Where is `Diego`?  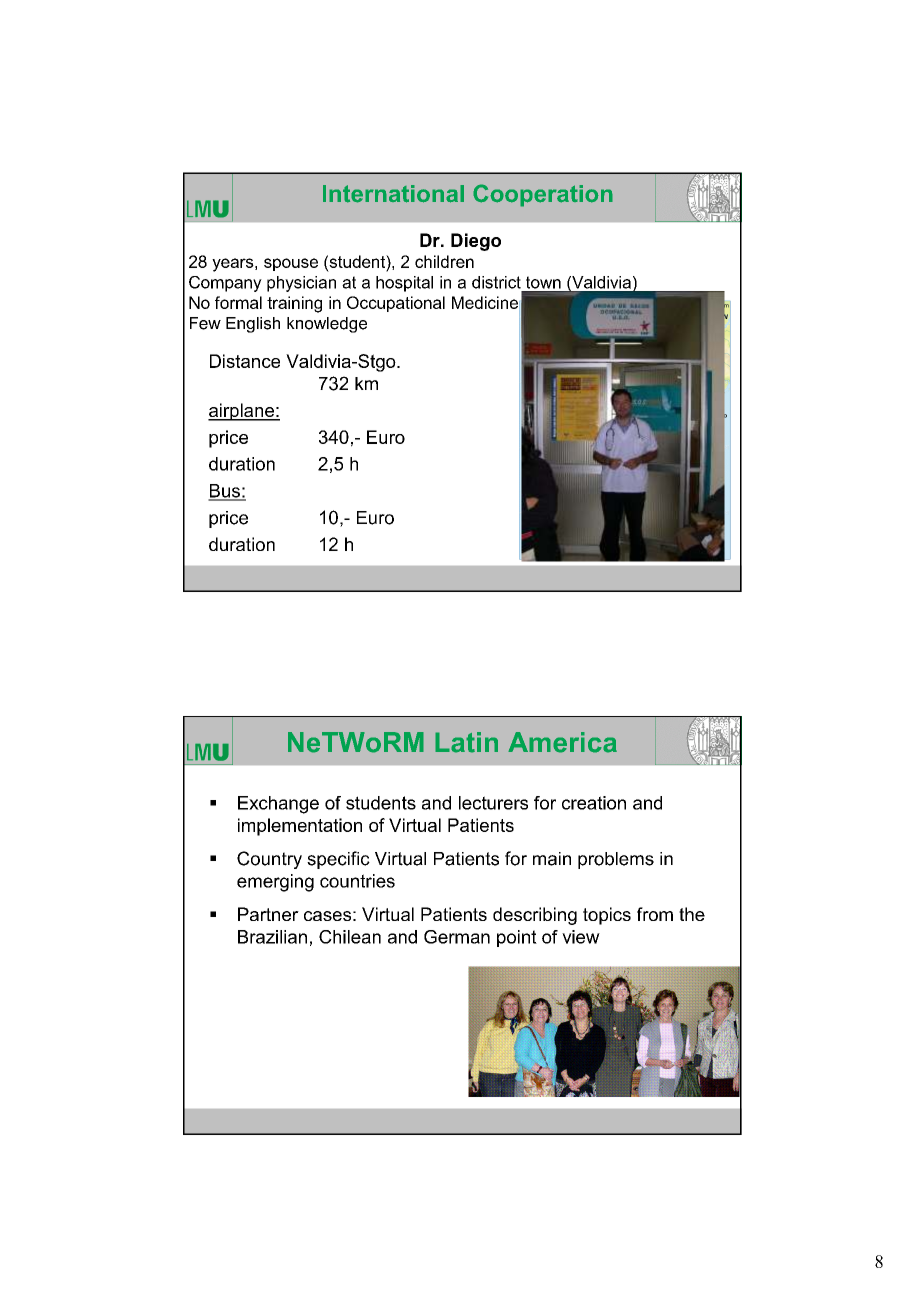 Diego is located at coordinates (476, 242).
